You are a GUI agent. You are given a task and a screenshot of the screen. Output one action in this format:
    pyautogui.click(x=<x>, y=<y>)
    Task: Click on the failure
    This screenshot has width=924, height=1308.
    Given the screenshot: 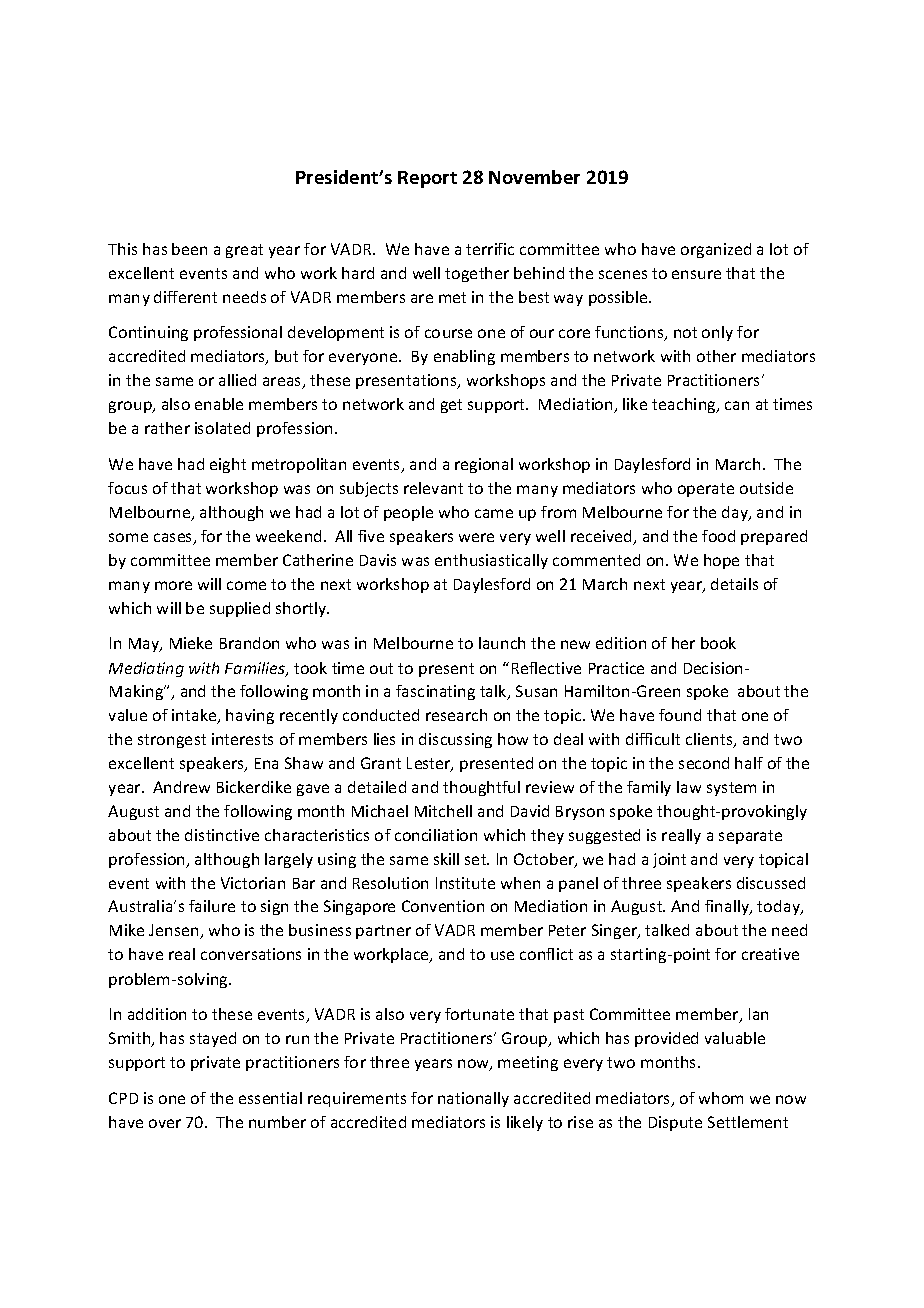 What is the action you would take?
    pyautogui.click(x=212, y=906)
